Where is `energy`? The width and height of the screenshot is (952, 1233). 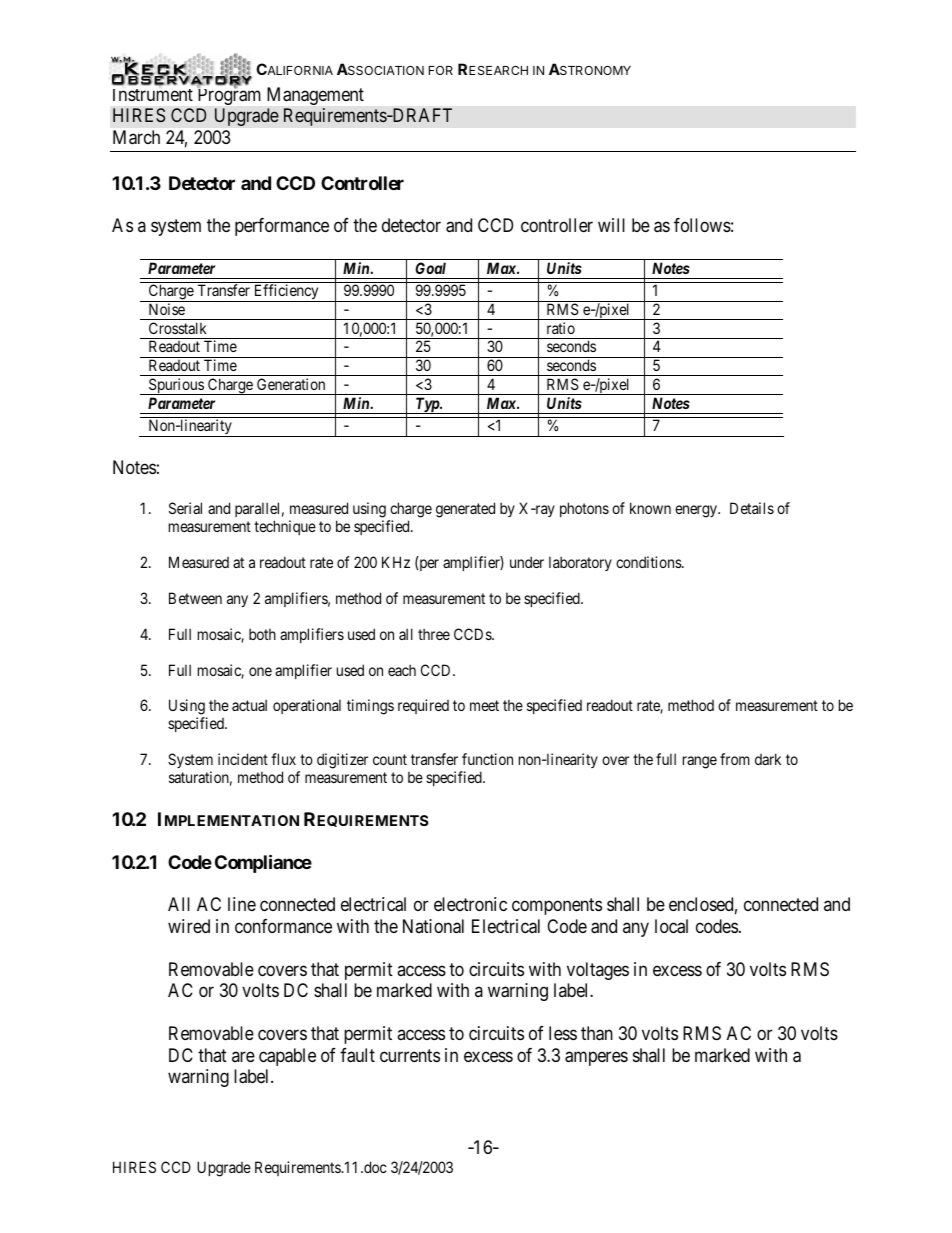
energy is located at coordinates (697, 511).
